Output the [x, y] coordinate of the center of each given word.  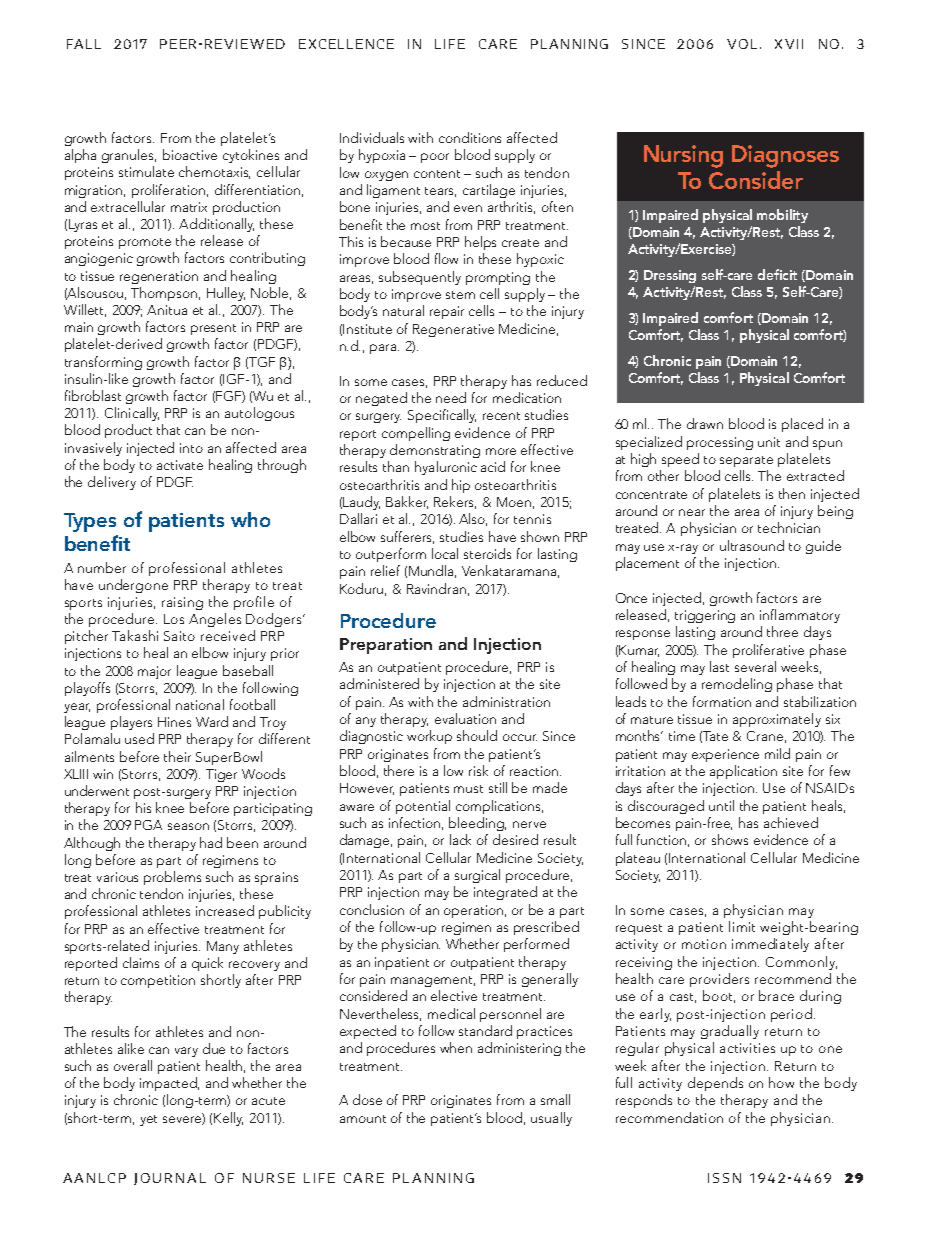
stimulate [146, 171]
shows [730, 839]
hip [461, 486]
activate [180, 465]
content [437, 174]
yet [148, 1120]
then [792, 493]
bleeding [477, 824]
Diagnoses [785, 156]
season [188, 826]
